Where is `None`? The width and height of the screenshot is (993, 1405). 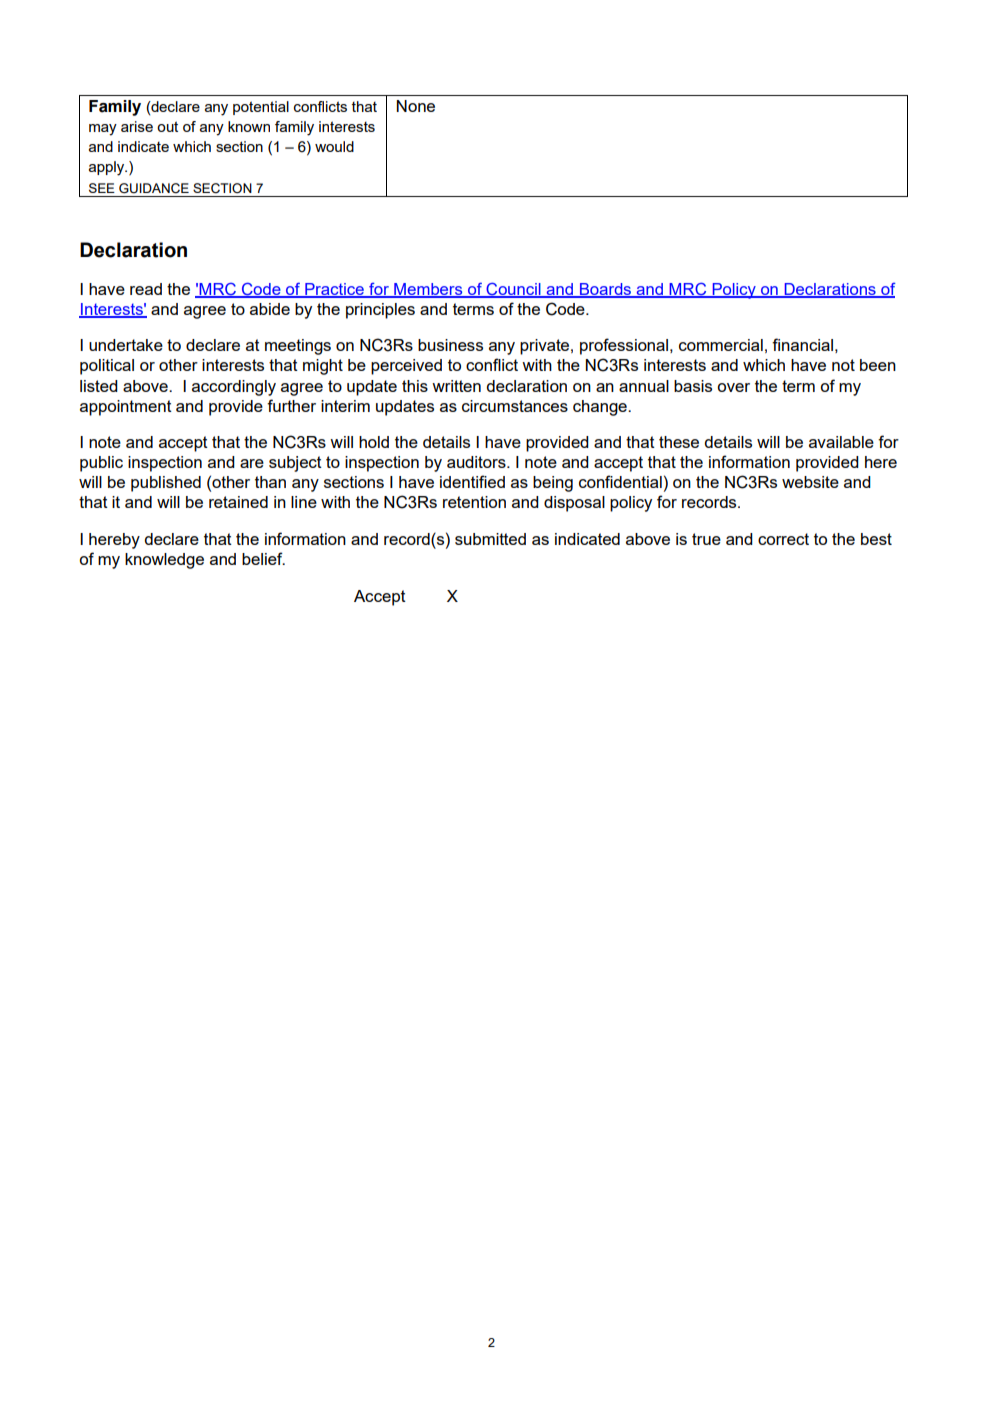 None is located at coordinates (416, 106).
